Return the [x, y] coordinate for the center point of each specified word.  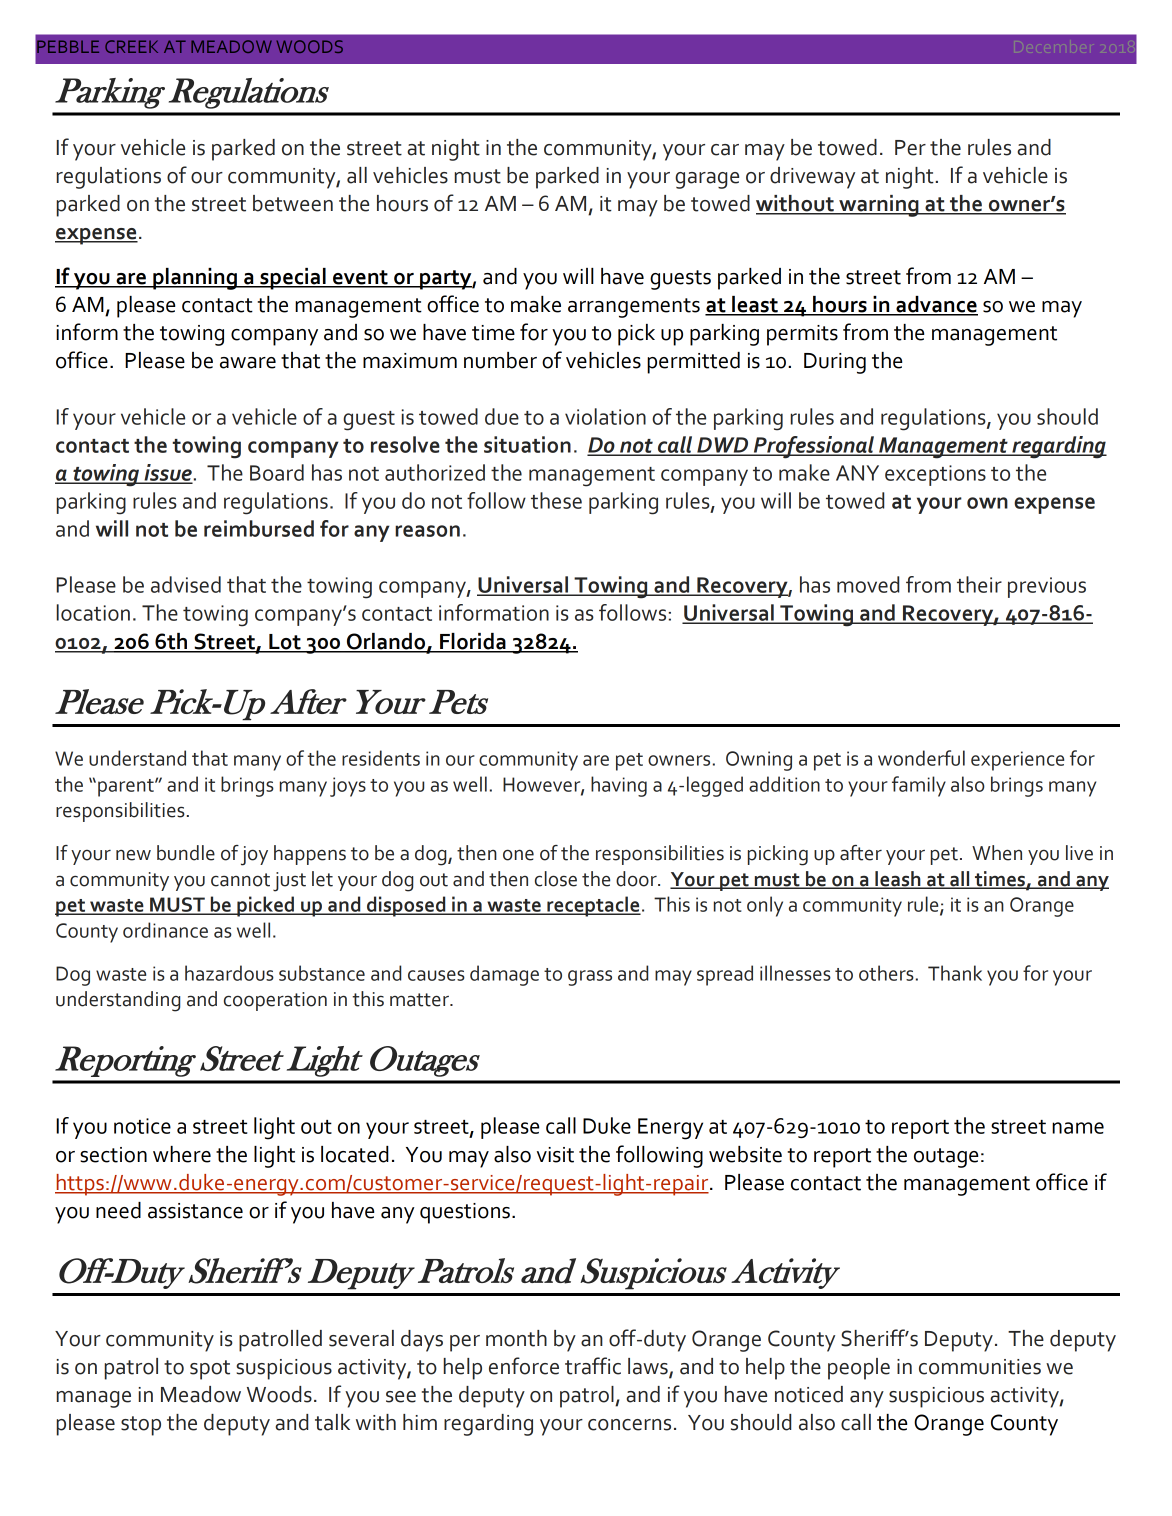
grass [590, 978]
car [725, 150]
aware [248, 363]
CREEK [131, 46]
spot [210, 1370]
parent [127, 788]
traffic [593, 1366]
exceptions [935, 475]
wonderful [921, 758]
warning [879, 206]
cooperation [275, 1001]
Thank [955, 973]
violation [605, 416]
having [619, 786]
